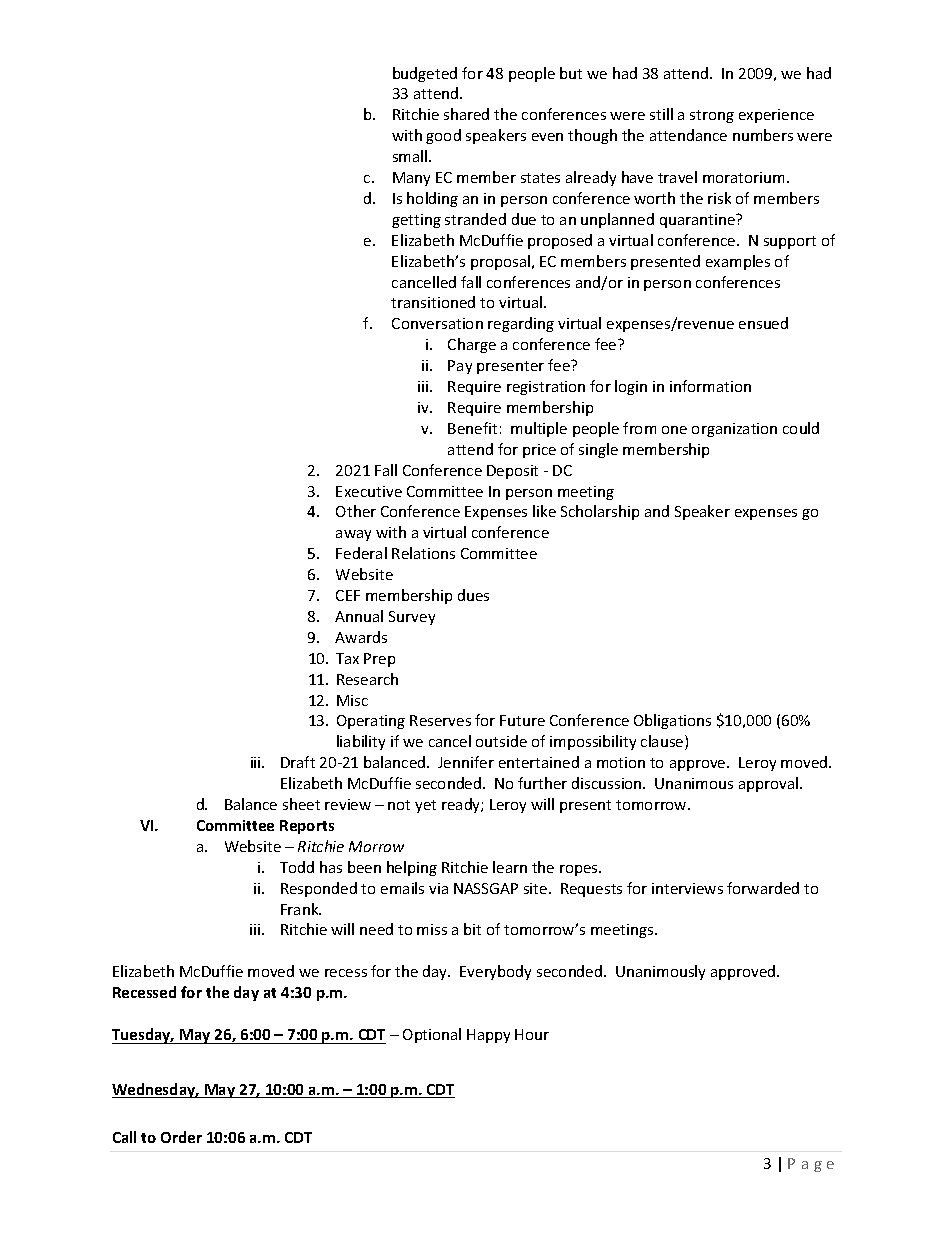 This screenshot has width=952, height=1233. Describe the element at coordinates (734, 430) in the screenshot. I see `organization` at that location.
